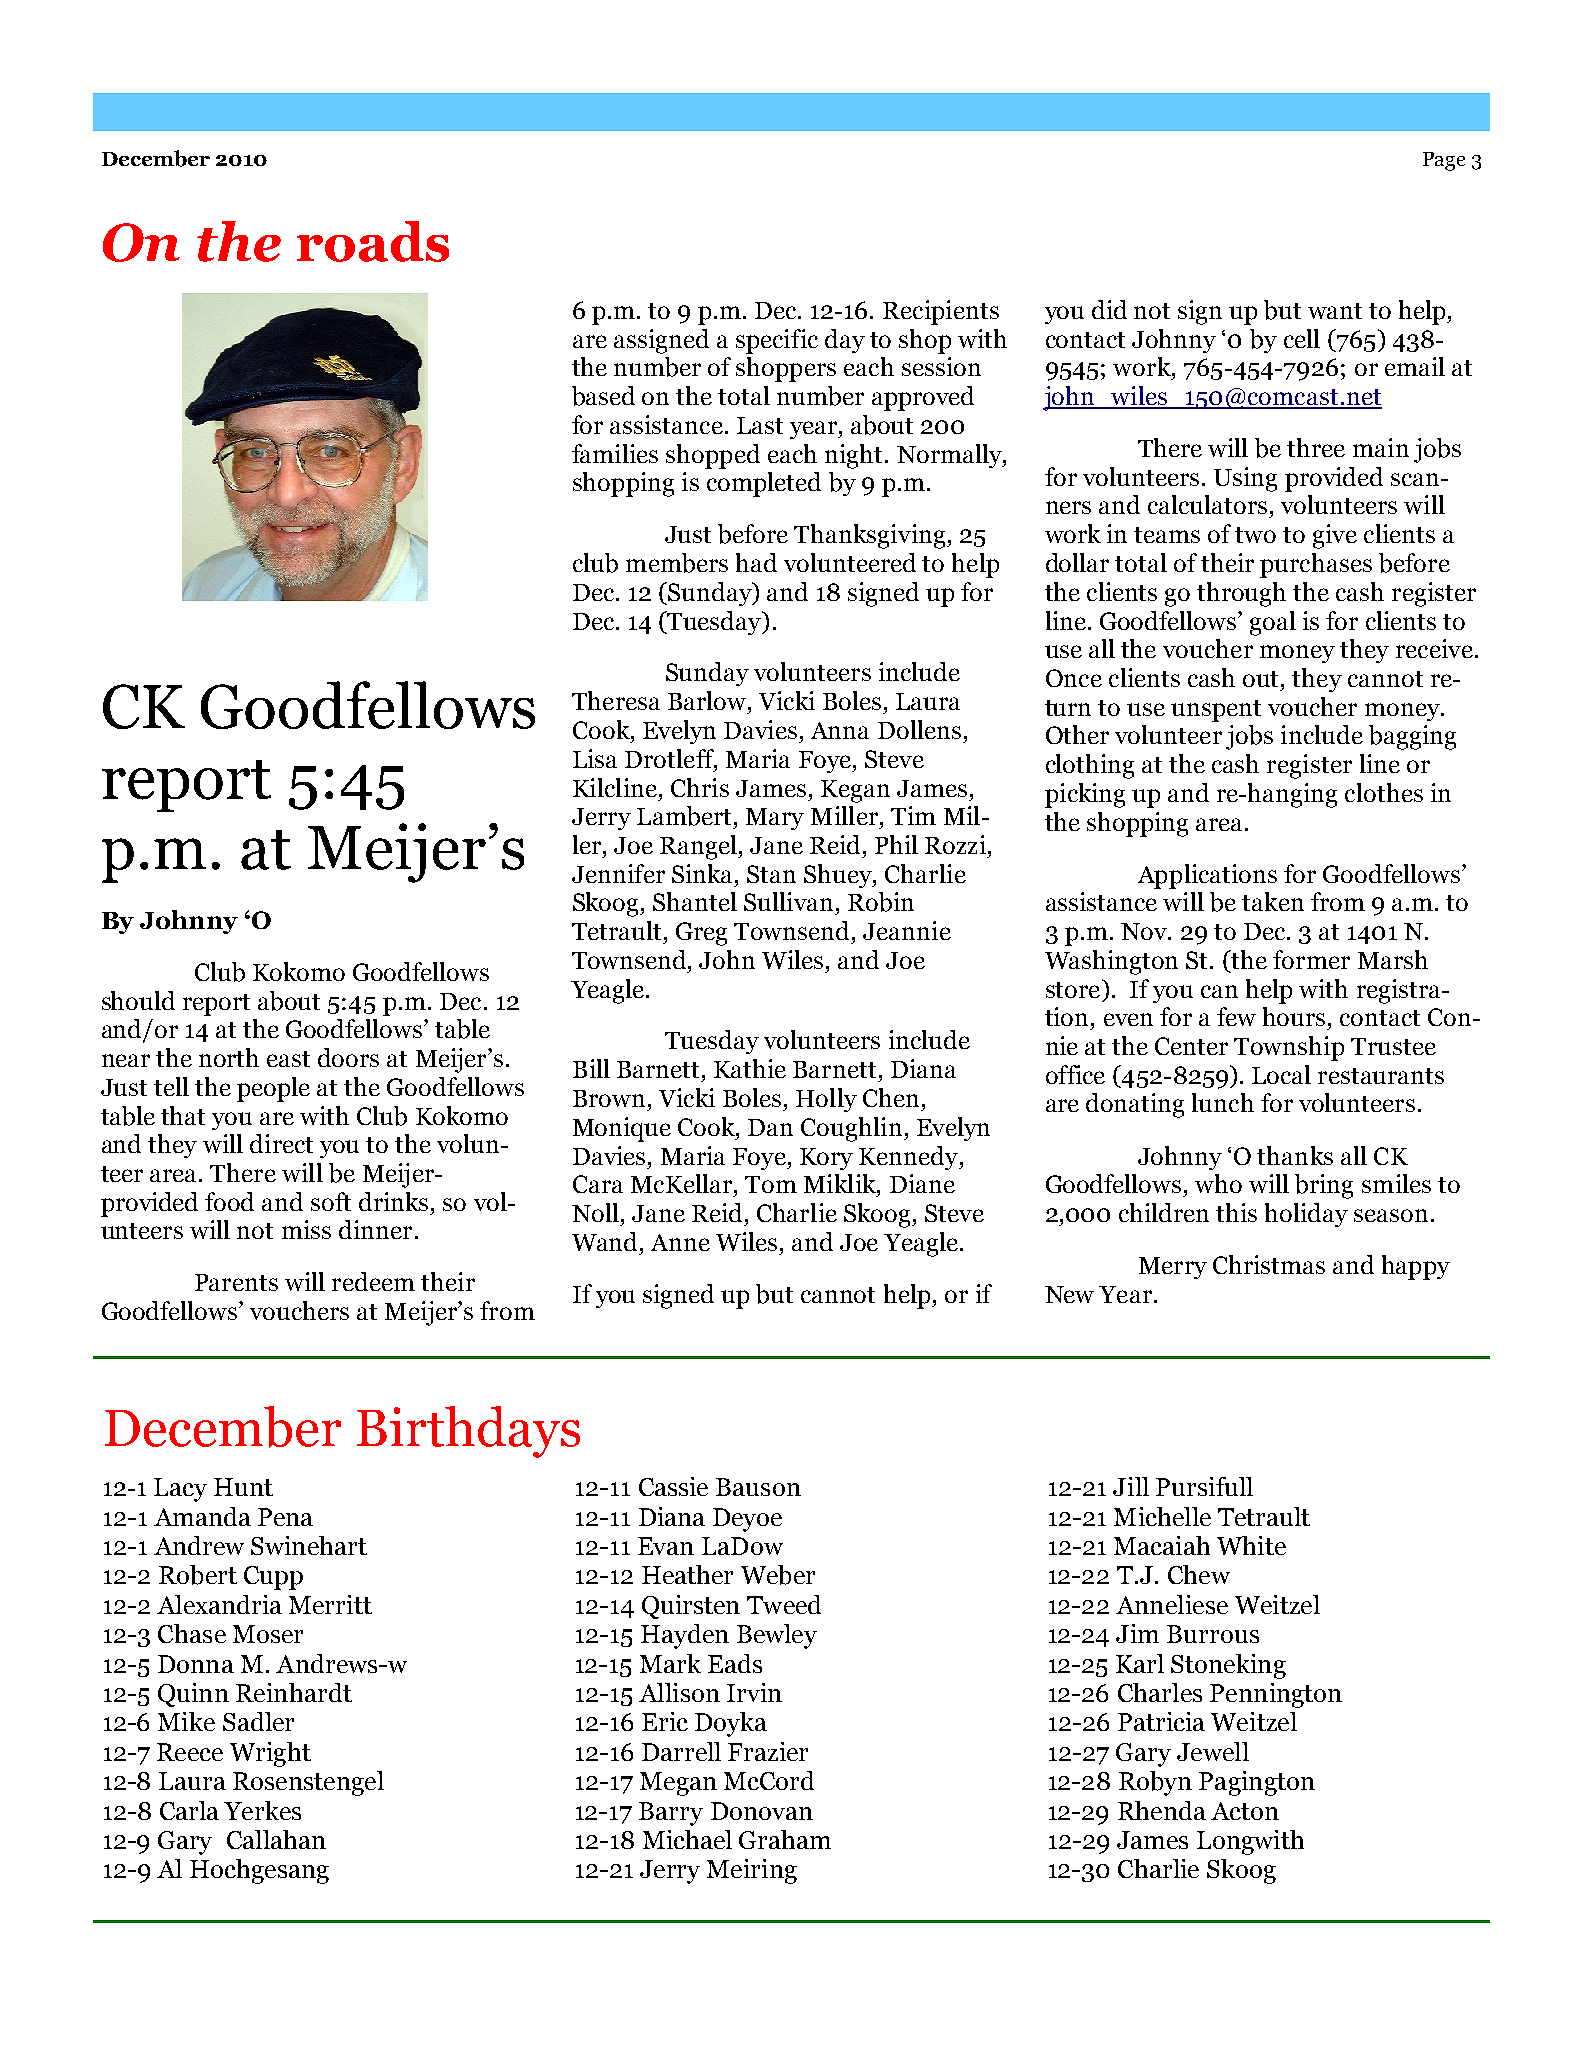  Describe the element at coordinates (840, 730) in the screenshot. I see `Anna` at that location.
